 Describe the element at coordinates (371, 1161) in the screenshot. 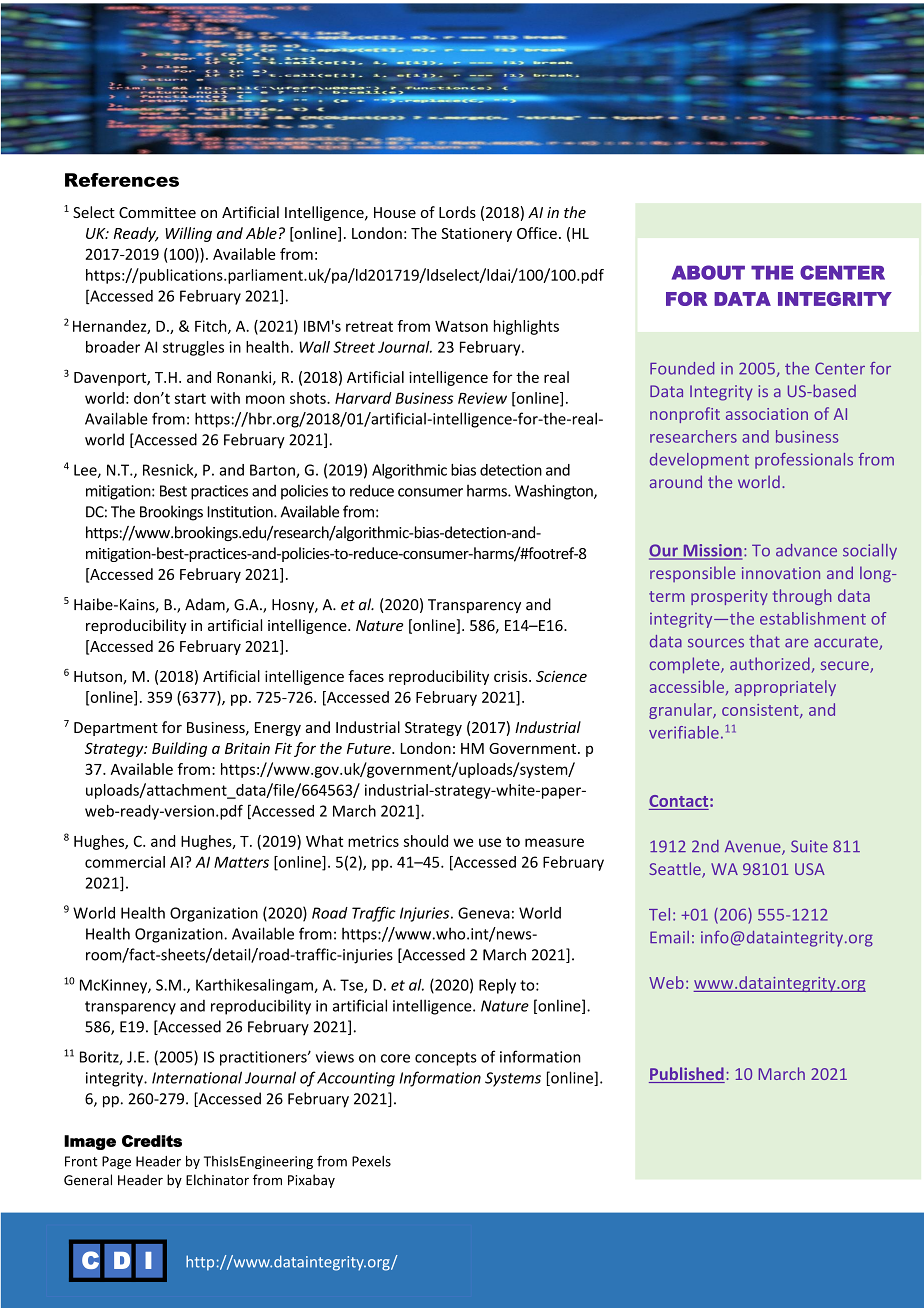

I see `Pexels` at that location.
